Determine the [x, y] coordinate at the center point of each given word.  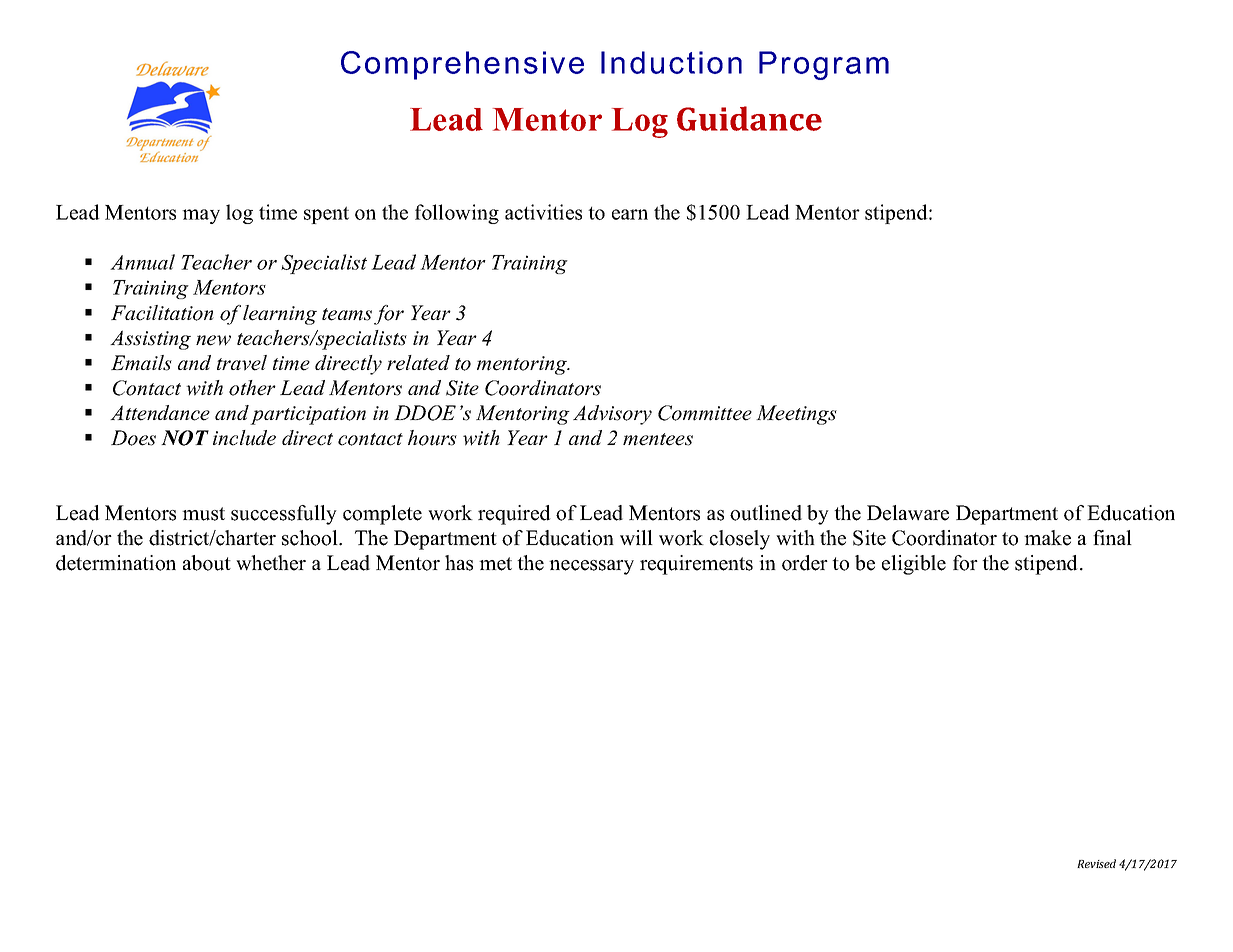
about [207, 563]
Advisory [612, 415]
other [252, 388]
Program [824, 65]
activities [543, 212]
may [201, 216]
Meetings [796, 415]
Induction [671, 62]
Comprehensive [462, 65]
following [457, 214]
